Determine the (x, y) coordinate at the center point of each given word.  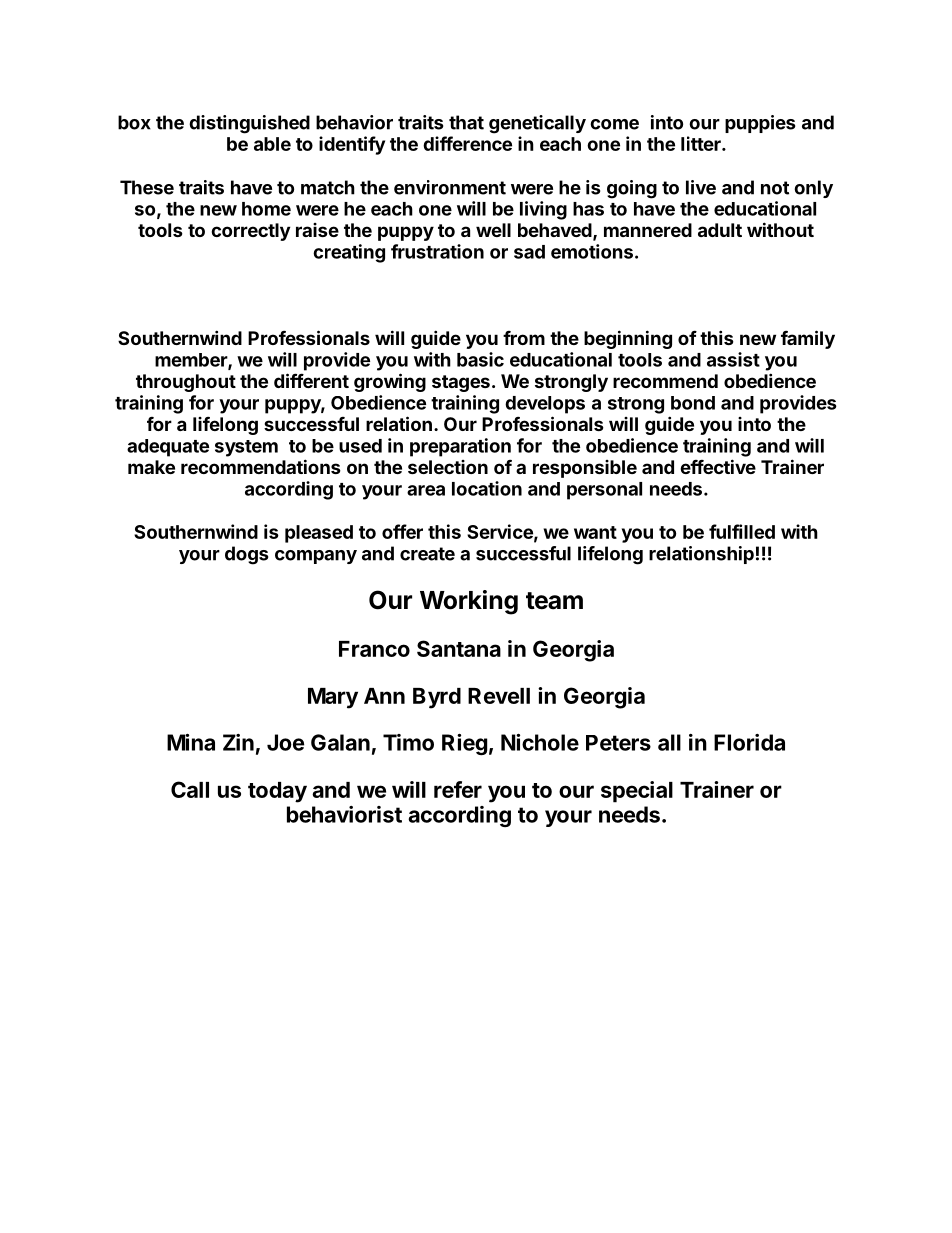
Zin (238, 742)
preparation (460, 447)
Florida (749, 742)
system (246, 448)
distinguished (249, 124)
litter (702, 143)
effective (718, 466)
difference (467, 143)
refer (458, 789)
